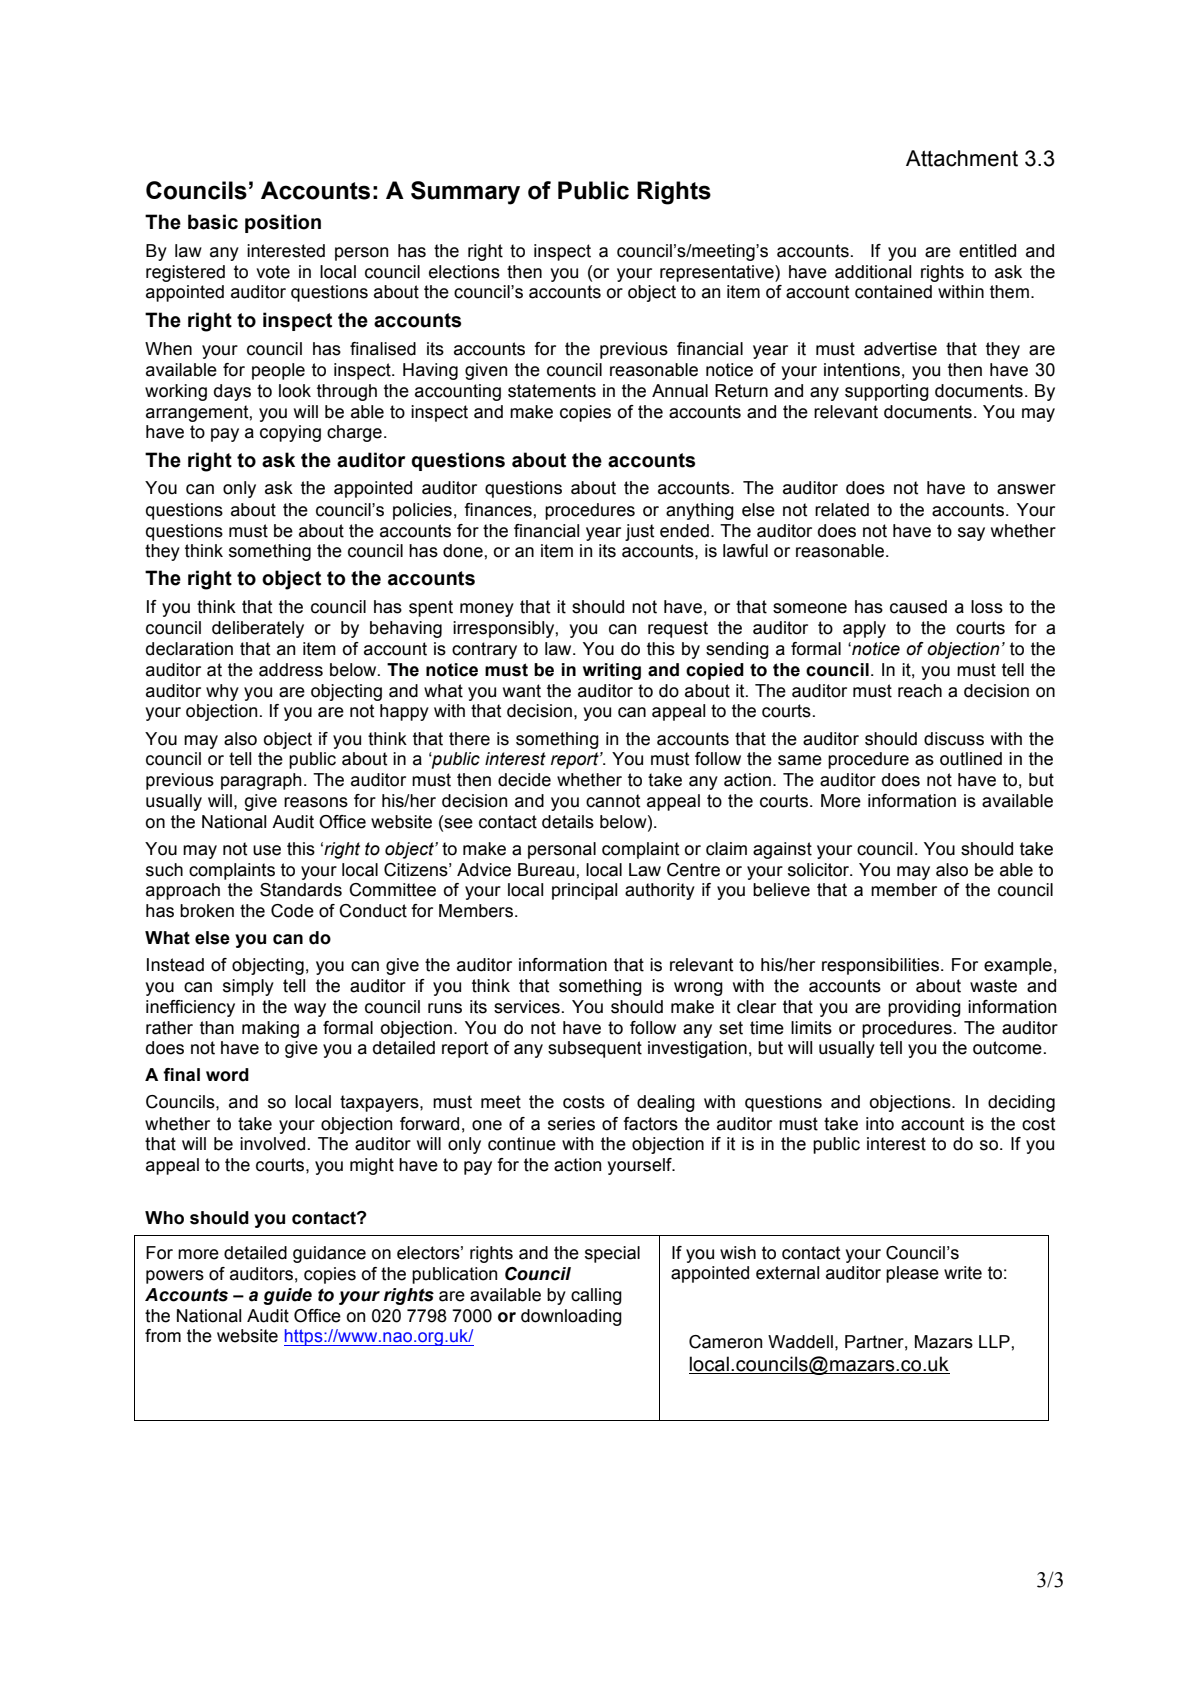 Image resolution: width=1200 pixels, height=1697 pixels. Describe the element at coordinates (639, 532) in the screenshot. I see `just` at that location.
